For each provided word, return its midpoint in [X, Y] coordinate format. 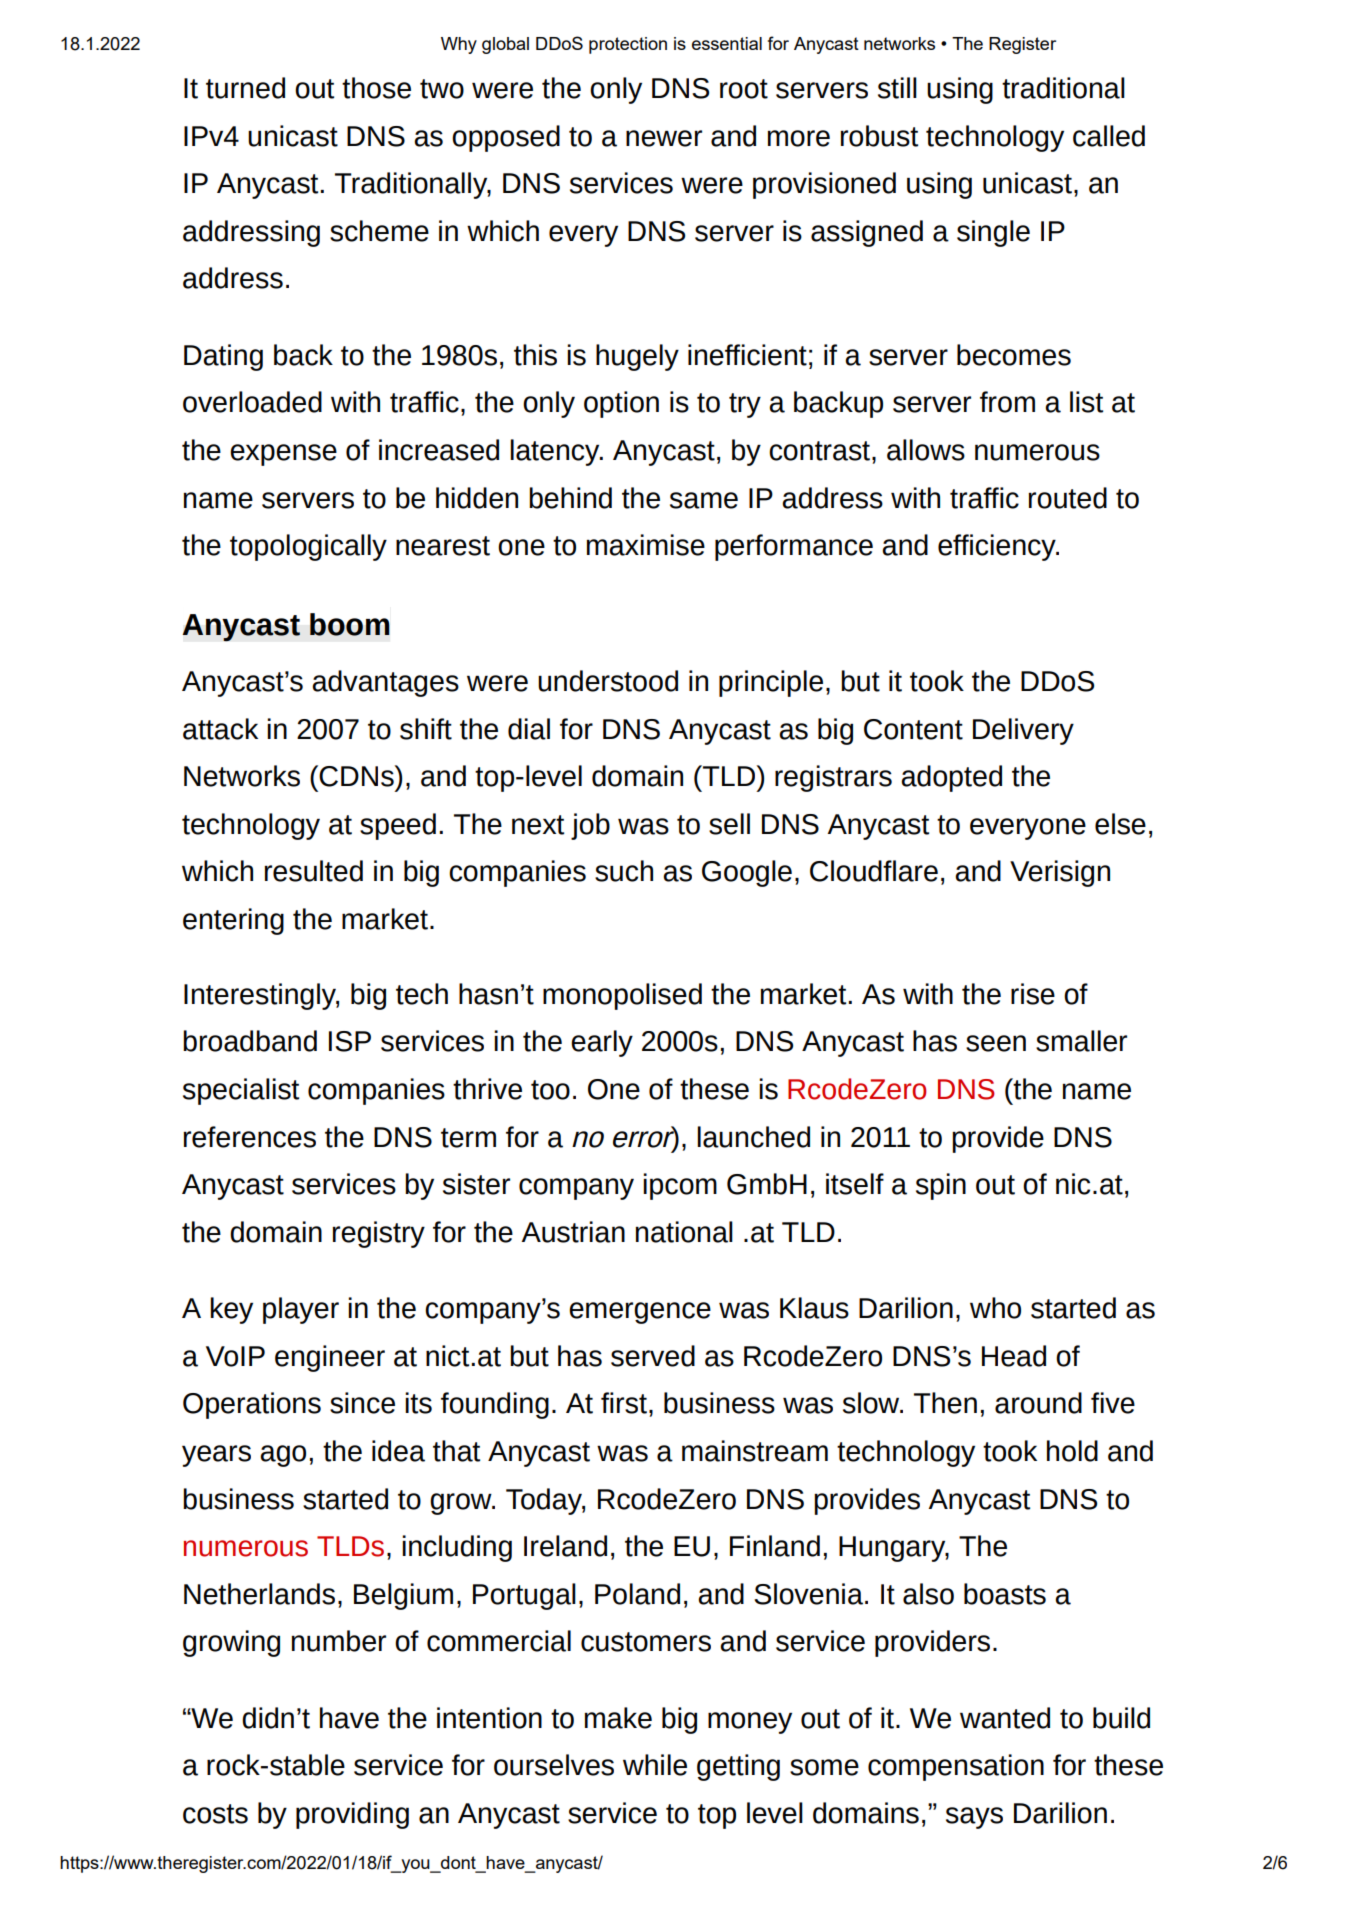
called [1109, 136]
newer [664, 138]
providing [352, 1815]
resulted [313, 871]
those [376, 88]
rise [1033, 994]
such [624, 871]
